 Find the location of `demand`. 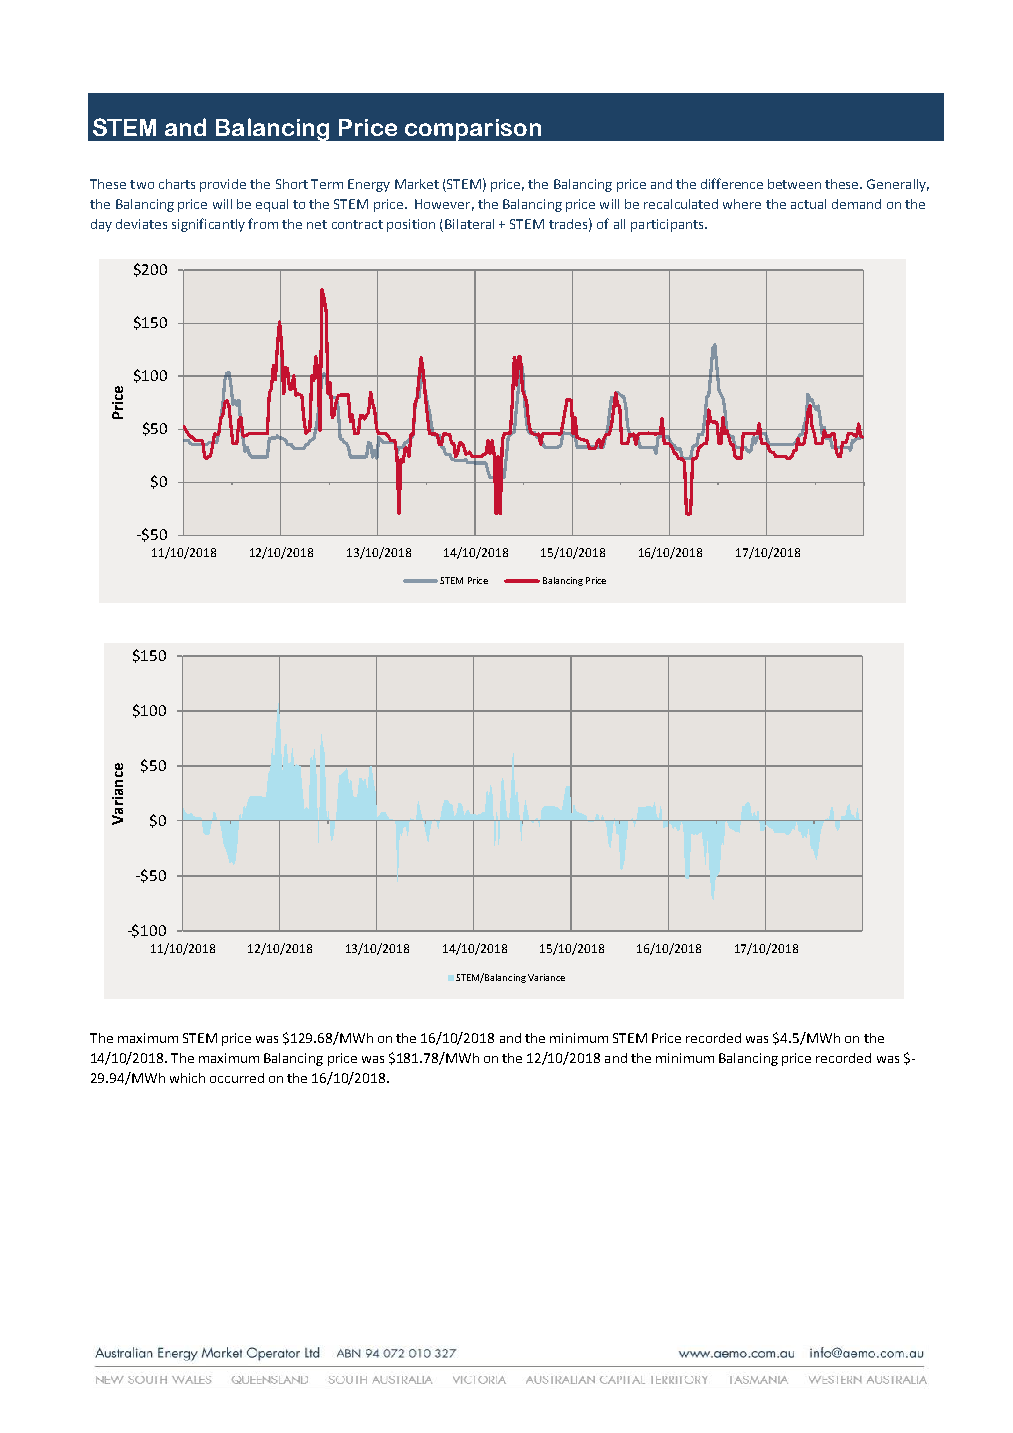

demand is located at coordinates (856, 204).
